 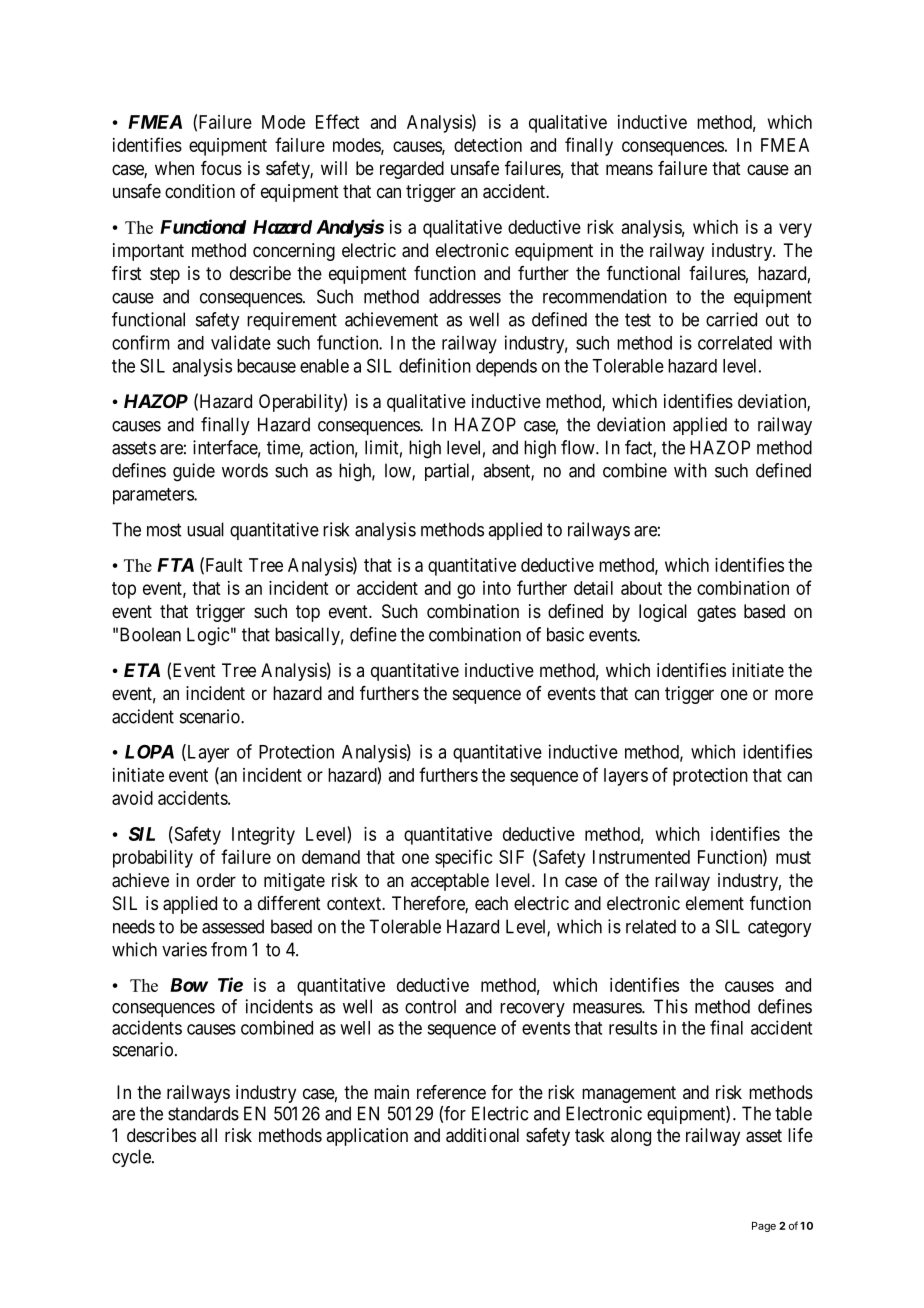 I want to click on gates, so click(x=716, y=613).
